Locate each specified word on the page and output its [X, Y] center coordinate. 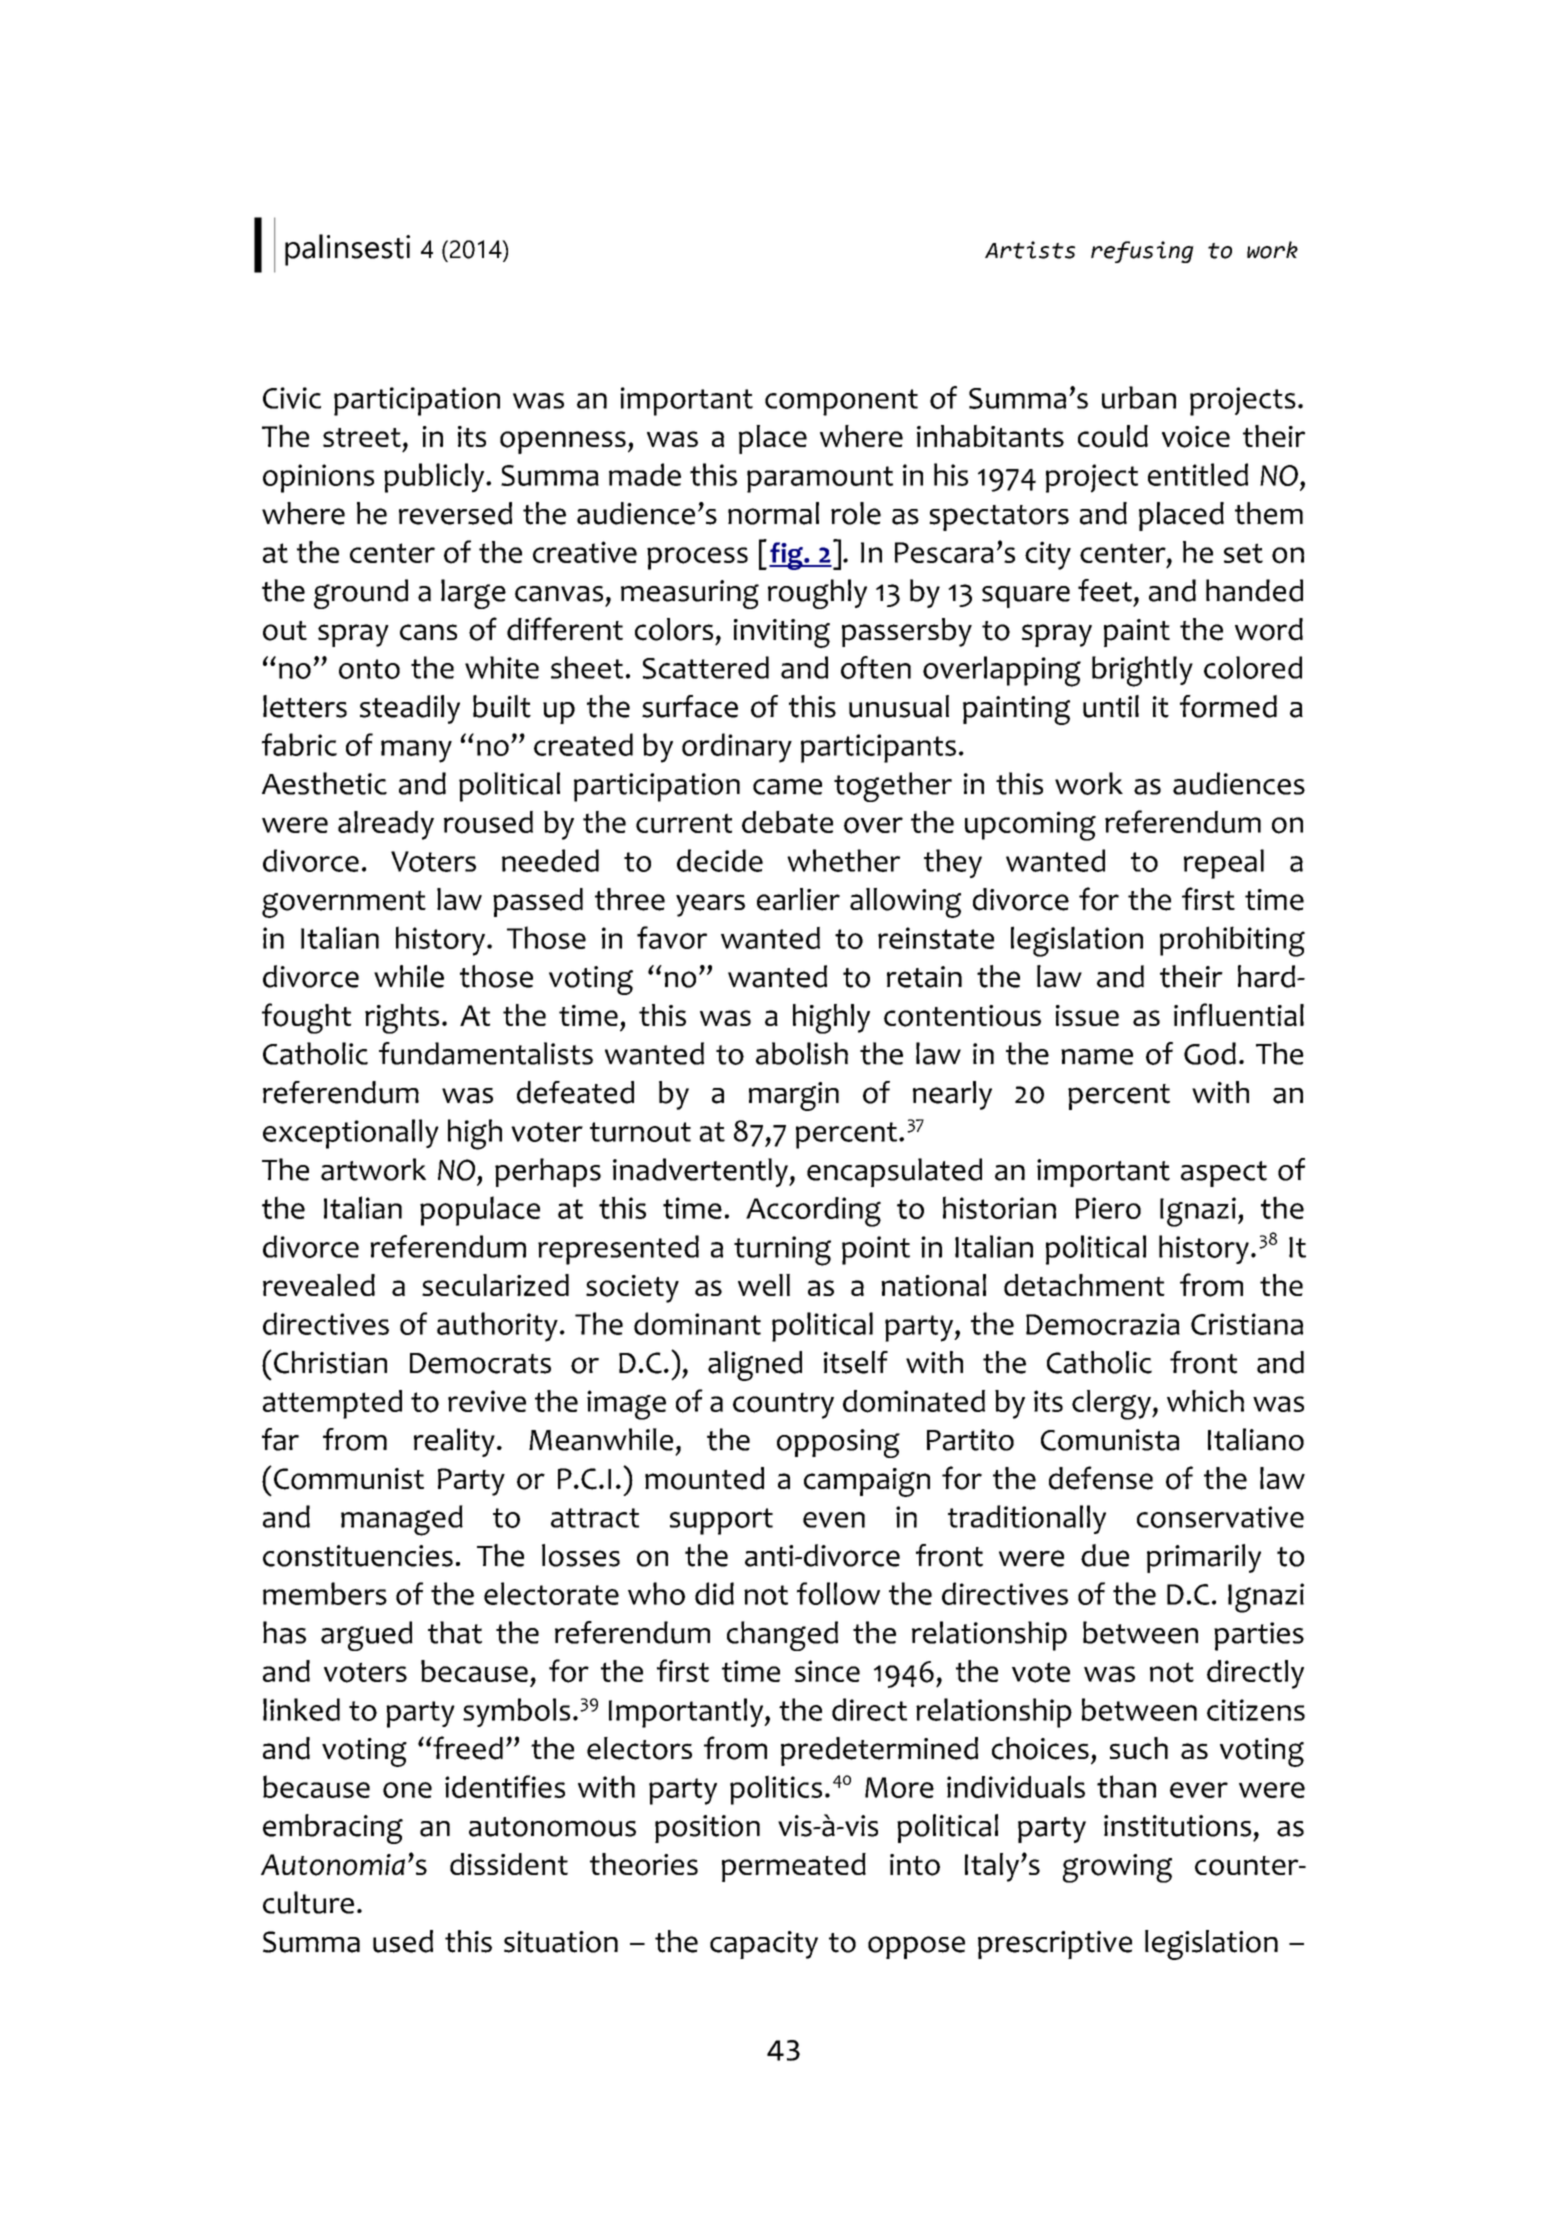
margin [794, 1096]
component [841, 402]
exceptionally [351, 1134]
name [1097, 1057]
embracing [333, 1829]
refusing [1142, 252]
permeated [794, 1867]
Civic [292, 398]
